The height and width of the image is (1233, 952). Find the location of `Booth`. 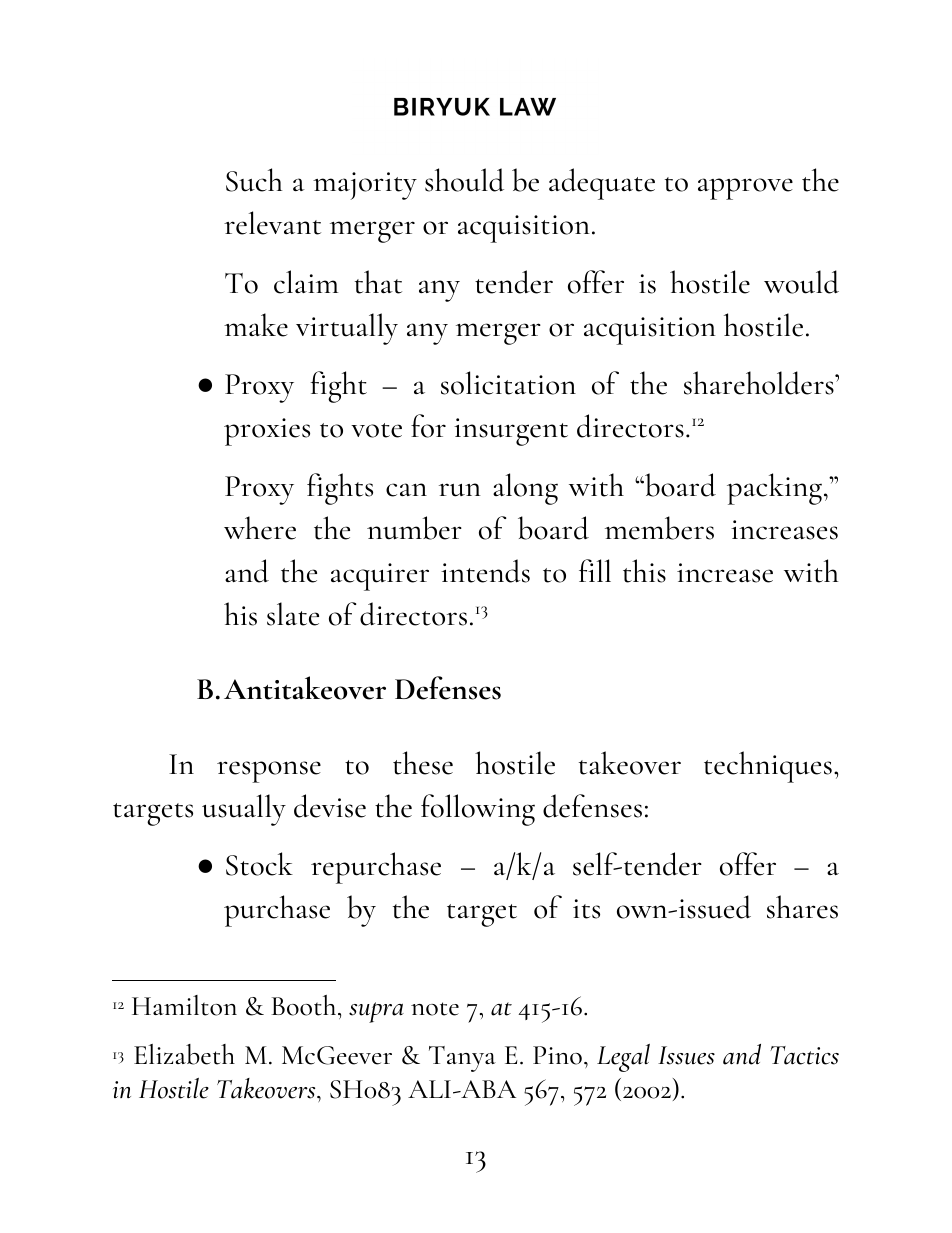

Booth is located at coordinates (305, 1005).
